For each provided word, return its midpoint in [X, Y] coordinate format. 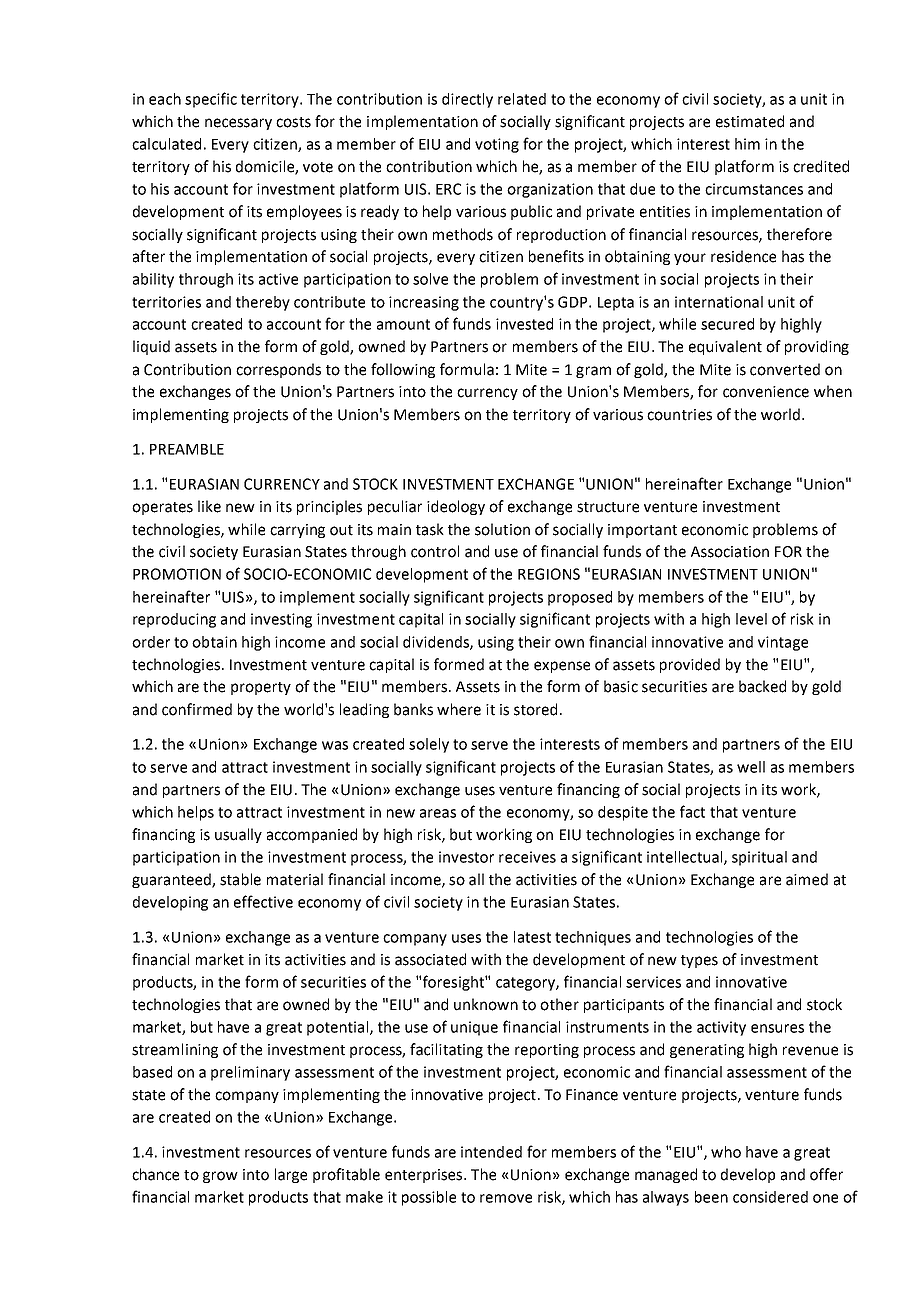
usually [238, 835]
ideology [456, 507]
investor [466, 857]
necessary [238, 124]
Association [730, 552]
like [209, 506]
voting [497, 145]
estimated [750, 121]
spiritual [759, 858]
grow [220, 1177]
